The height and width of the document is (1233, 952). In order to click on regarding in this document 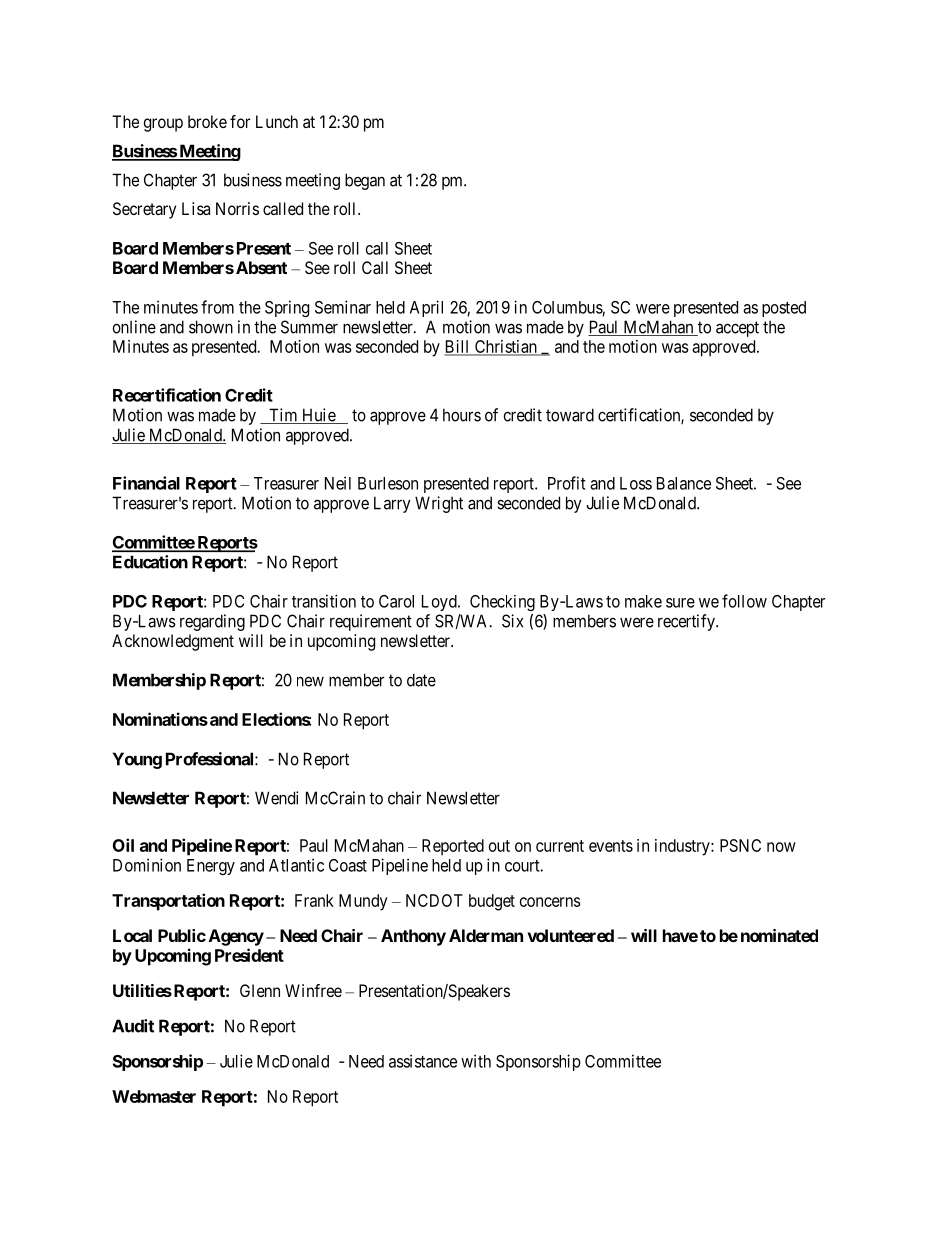, I will do `click(212, 622)`.
